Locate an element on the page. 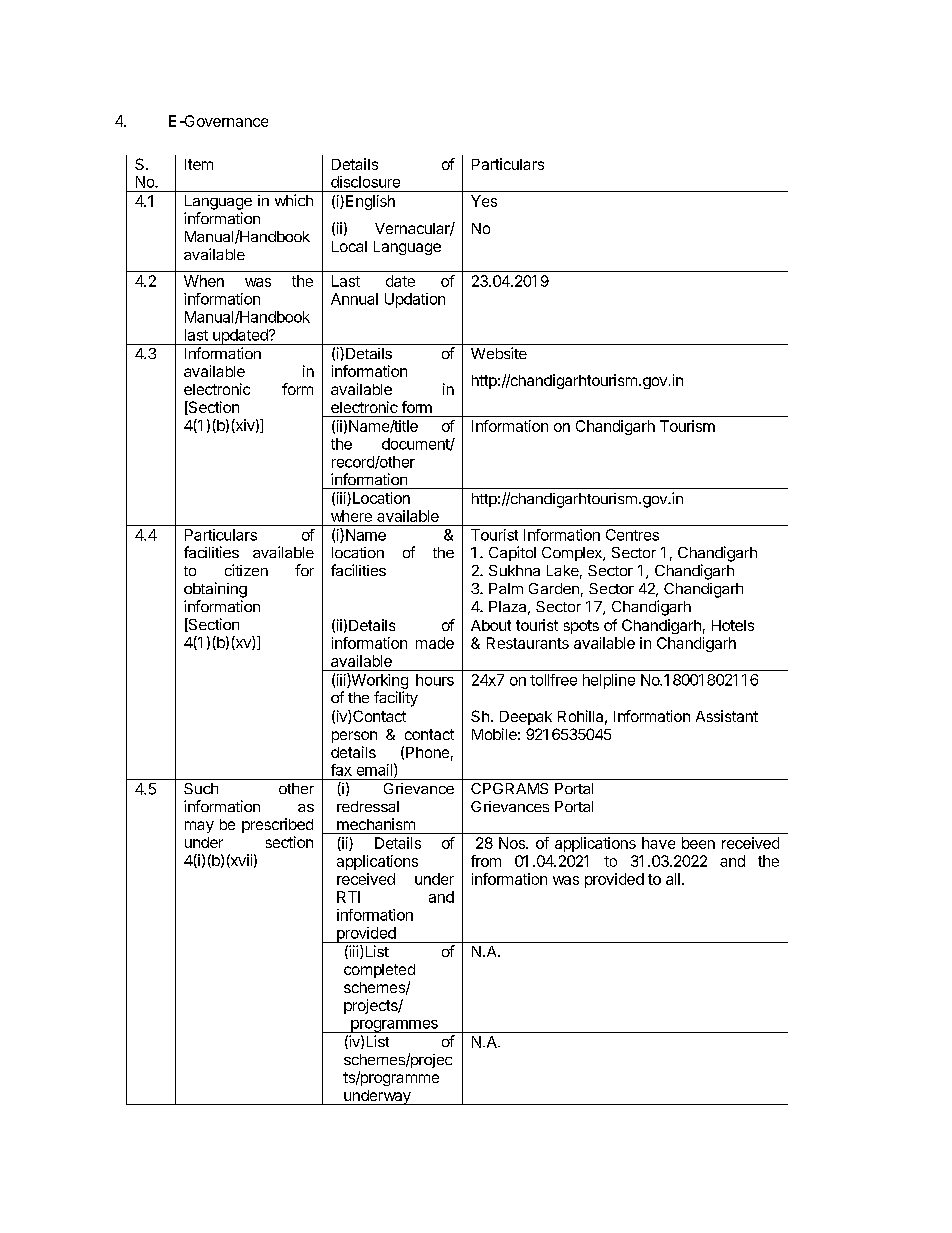 This document has height=1233, width=952. completed is located at coordinates (379, 971).
